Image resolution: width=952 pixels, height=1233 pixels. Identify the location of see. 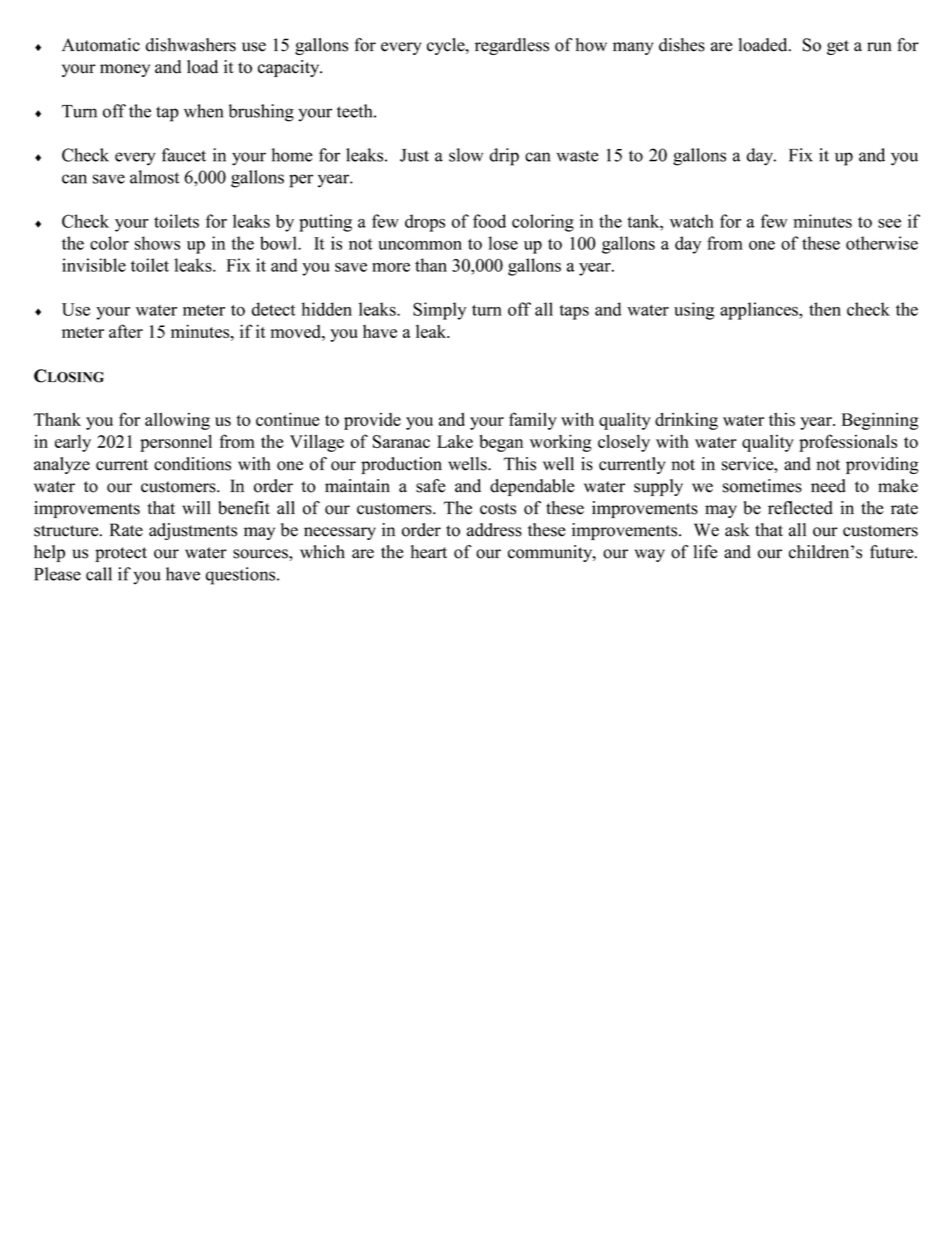
(889, 223).
